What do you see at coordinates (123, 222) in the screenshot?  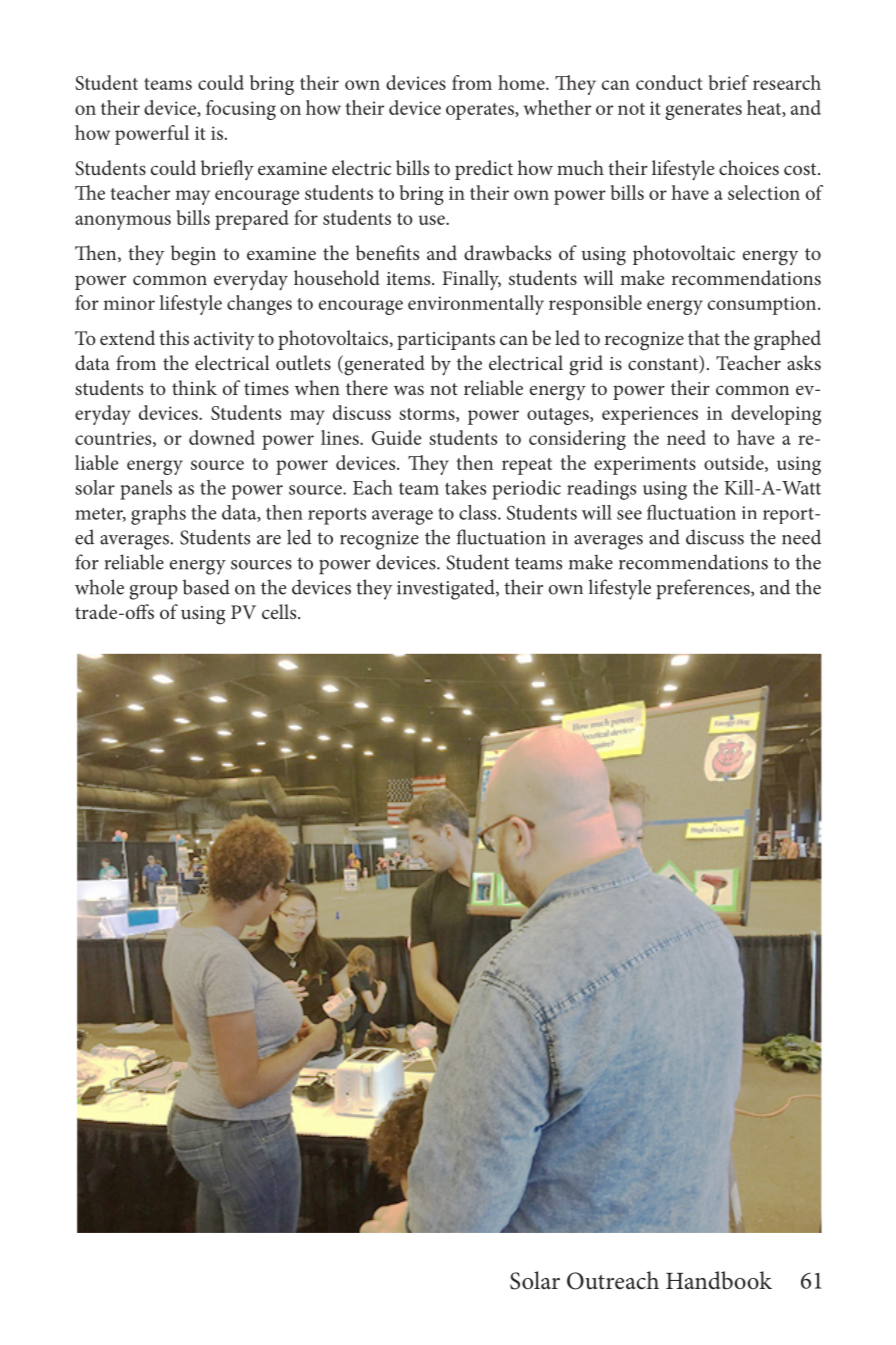 I see `anonymous` at bounding box center [123, 222].
